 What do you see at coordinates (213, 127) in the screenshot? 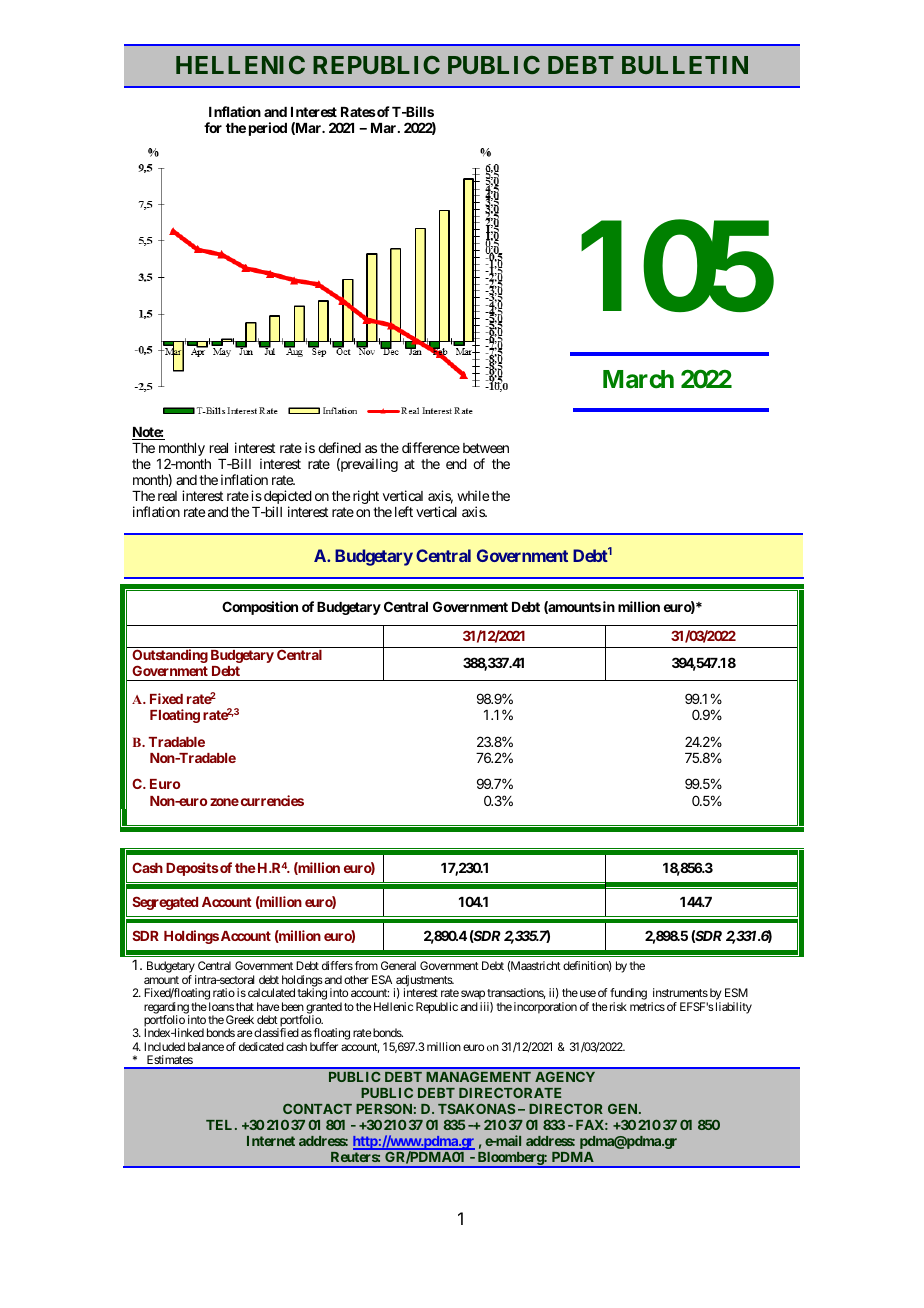
I see `for` at bounding box center [213, 127].
